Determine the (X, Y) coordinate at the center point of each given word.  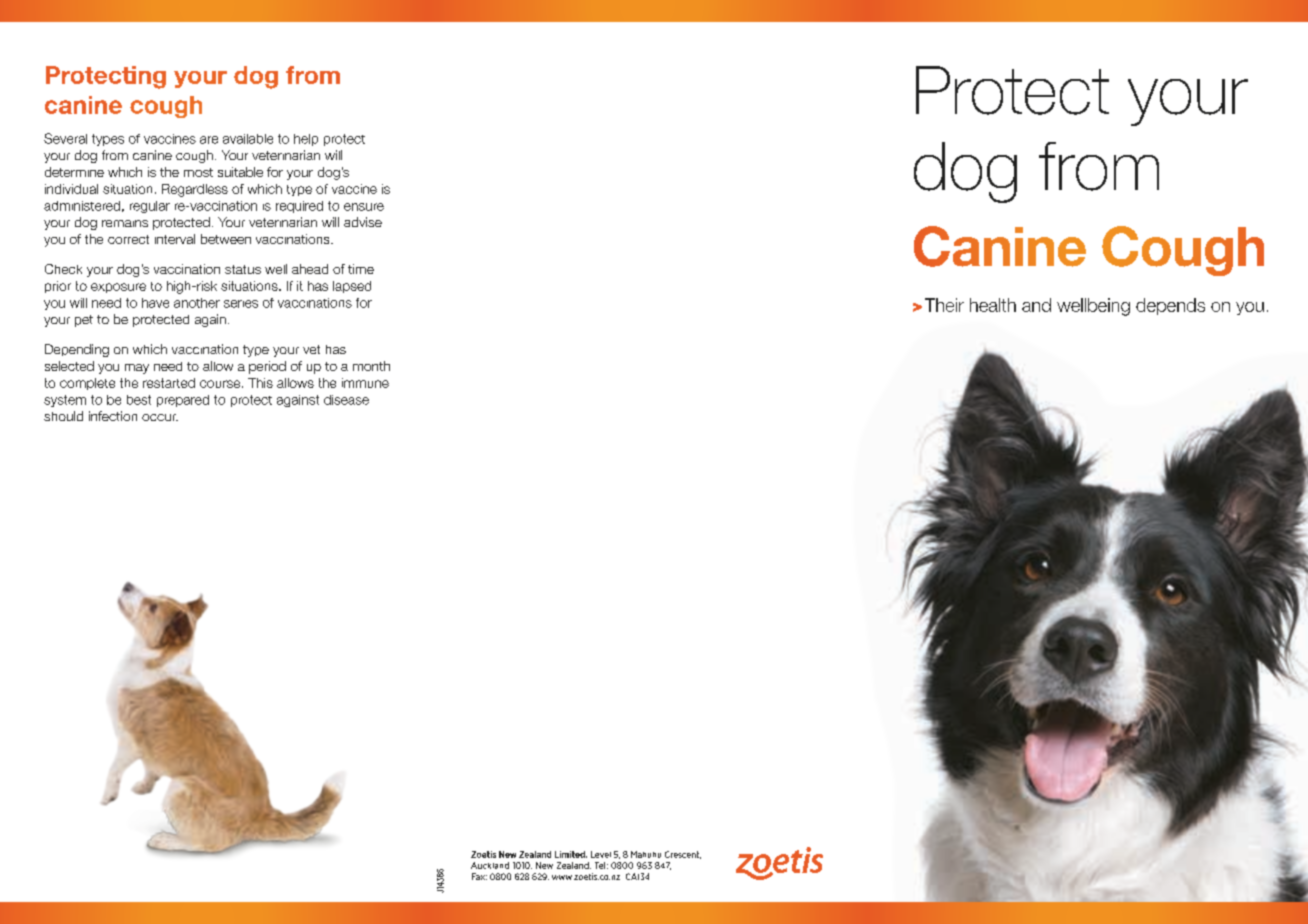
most (198, 172)
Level (601, 854)
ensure (364, 207)
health (993, 305)
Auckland (490, 865)
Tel (600, 865)
